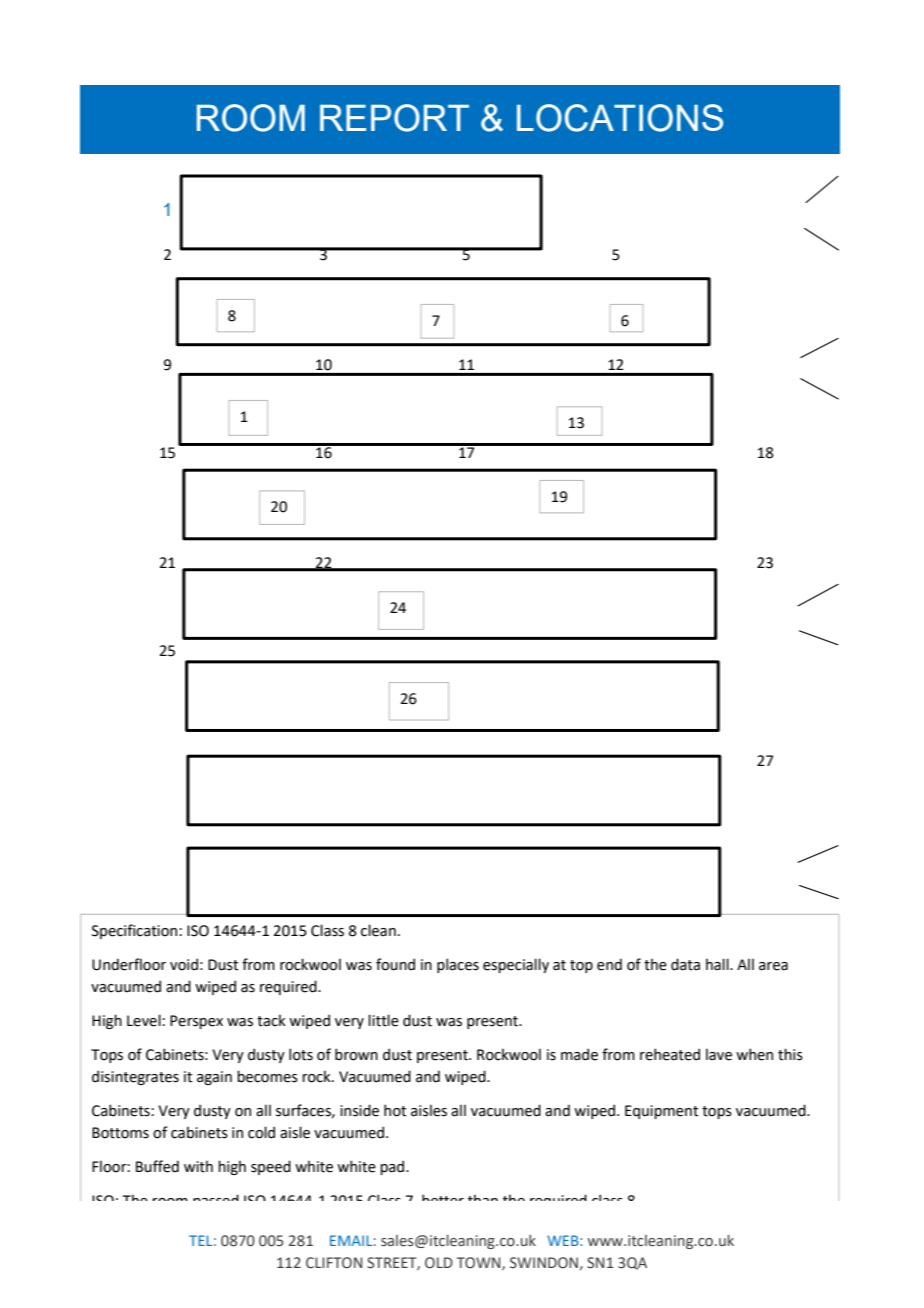 This page has width=924, height=1308. Describe the element at coordinates (458, 965) in the page. I see `places` at that location.
